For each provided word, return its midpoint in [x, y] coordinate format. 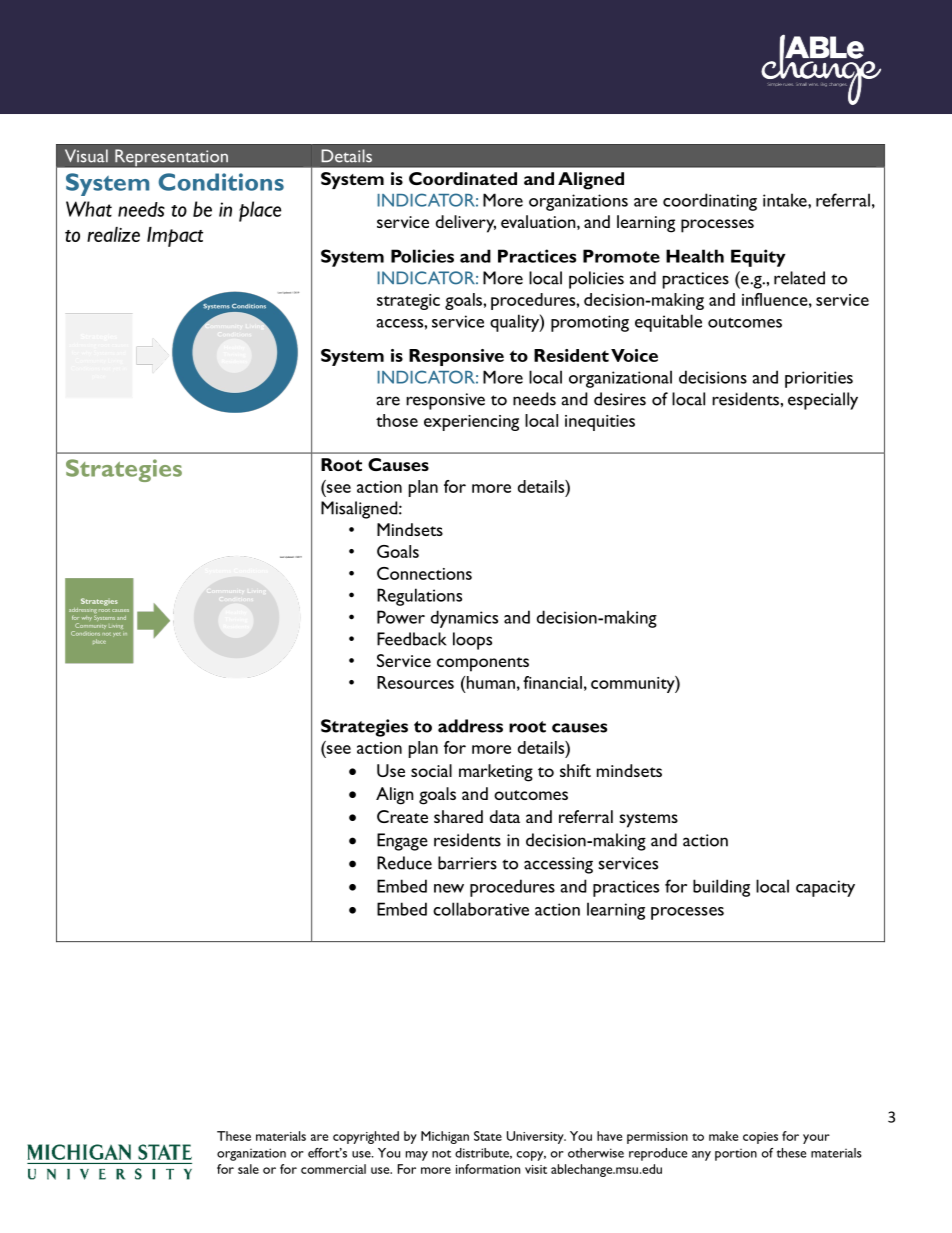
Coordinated [463, 178]
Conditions [221, 182]
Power [401, 617]
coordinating [710, 202]
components [483, 664]
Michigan [445, 1137]
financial [552, 682]
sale [248, 1169]
